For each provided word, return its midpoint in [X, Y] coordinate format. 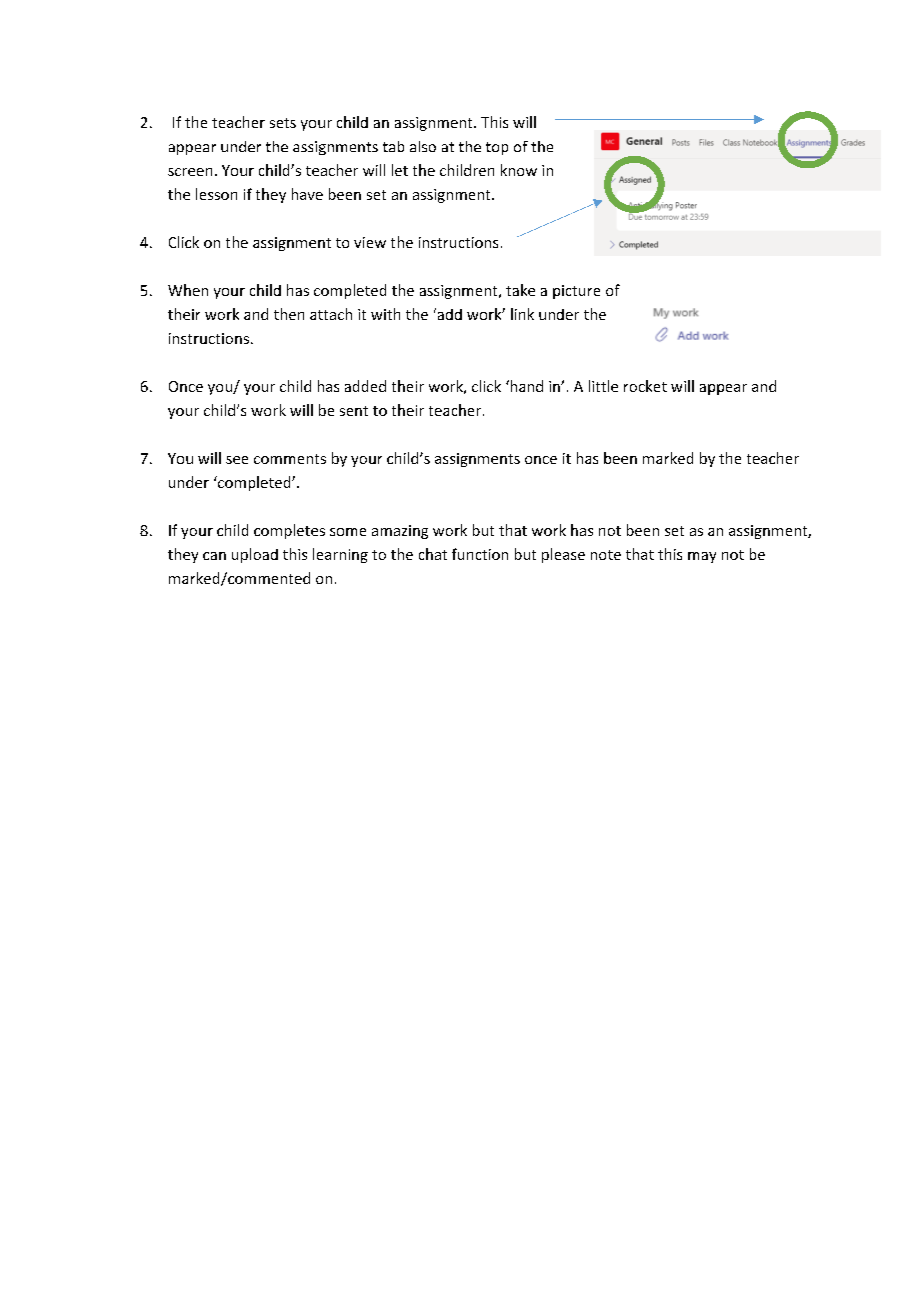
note [606, 555]
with [385, 314]
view [370, 242]
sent [354, 411]
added [365, 386]
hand [525, 386]
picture [576, 292]
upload [255, 555]
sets [283, 123]
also [423, 146]
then [289, 314]
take [520, 290]
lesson [216, 194]
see [237, 460]
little [603, 386]
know [519, 170]
